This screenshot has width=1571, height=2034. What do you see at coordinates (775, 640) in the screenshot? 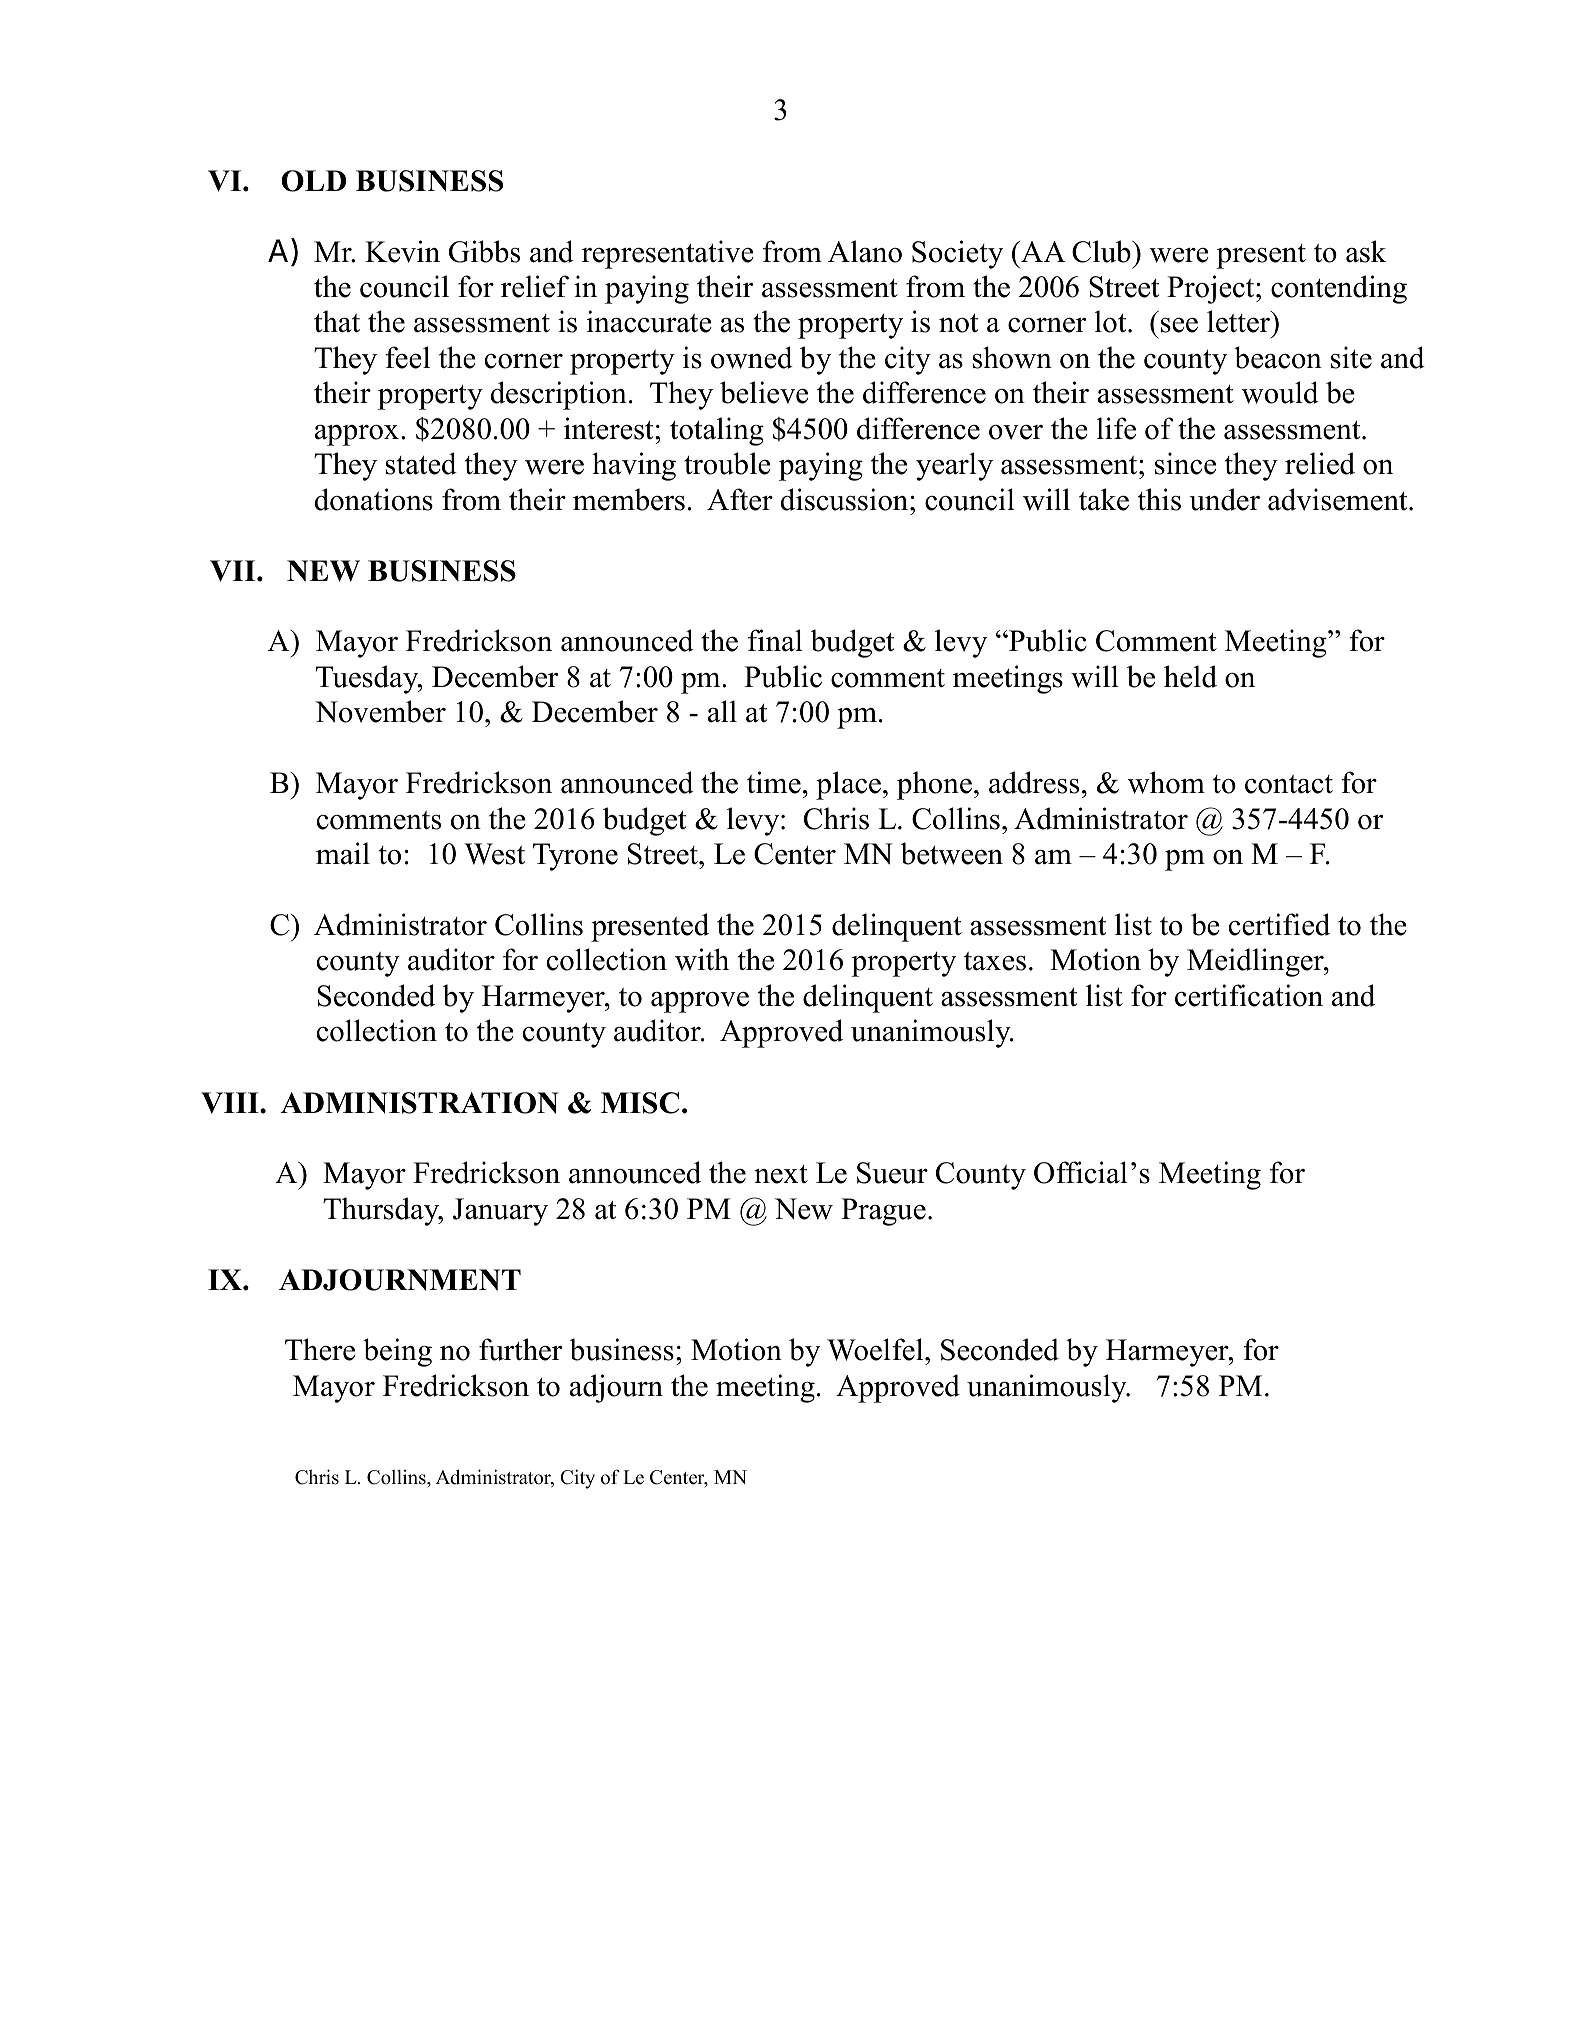
I see `final` at bounding box center [775, 640].
